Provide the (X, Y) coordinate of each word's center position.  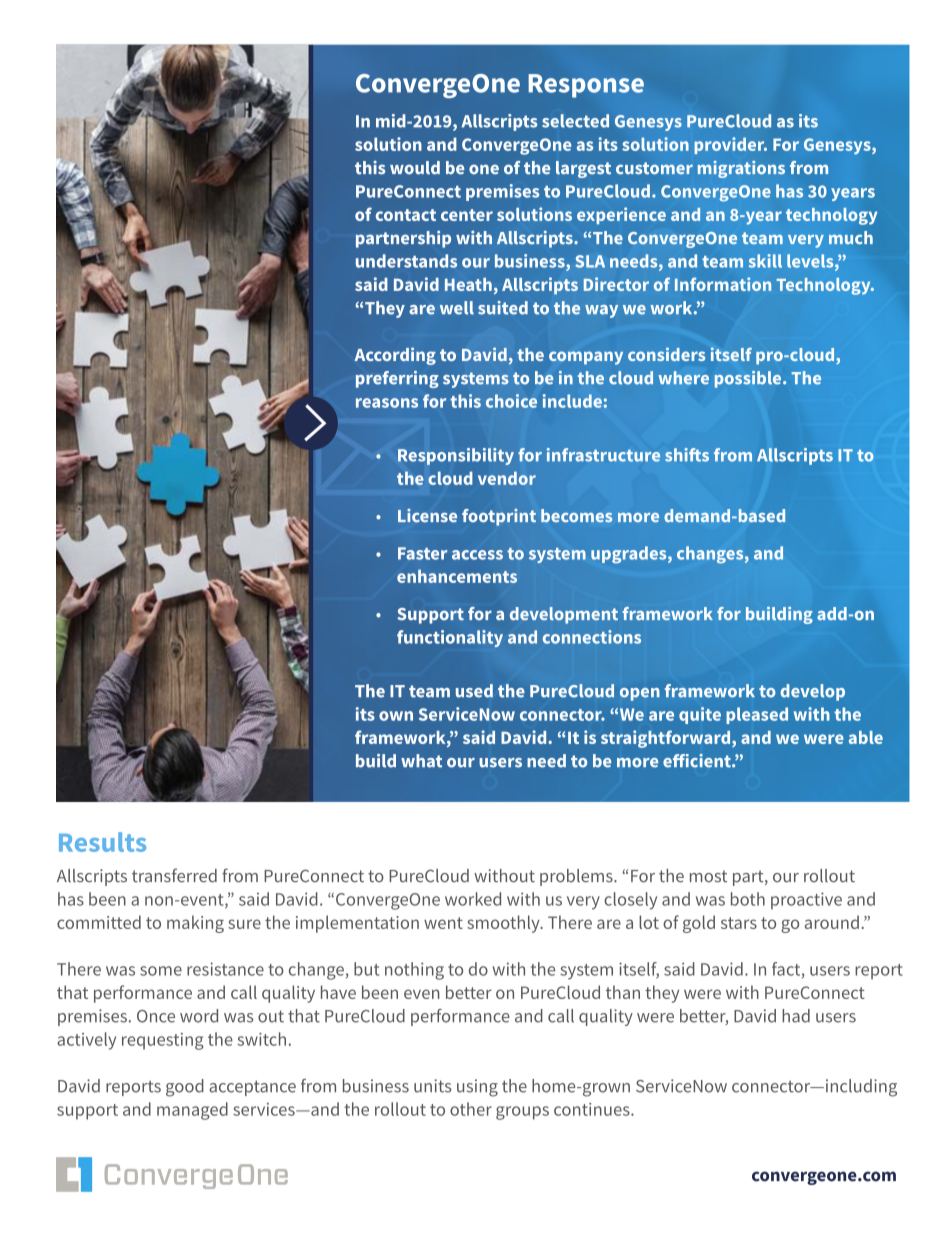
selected (575, 121)
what (421, 761)
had (796, 1016)
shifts (687, 455)
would (415, 168)
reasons (387, 403)
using (477, 1088)
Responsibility (456, 456)
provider (730, 145)
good (185, 1088)
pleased (757, 715)
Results (102, 842)
